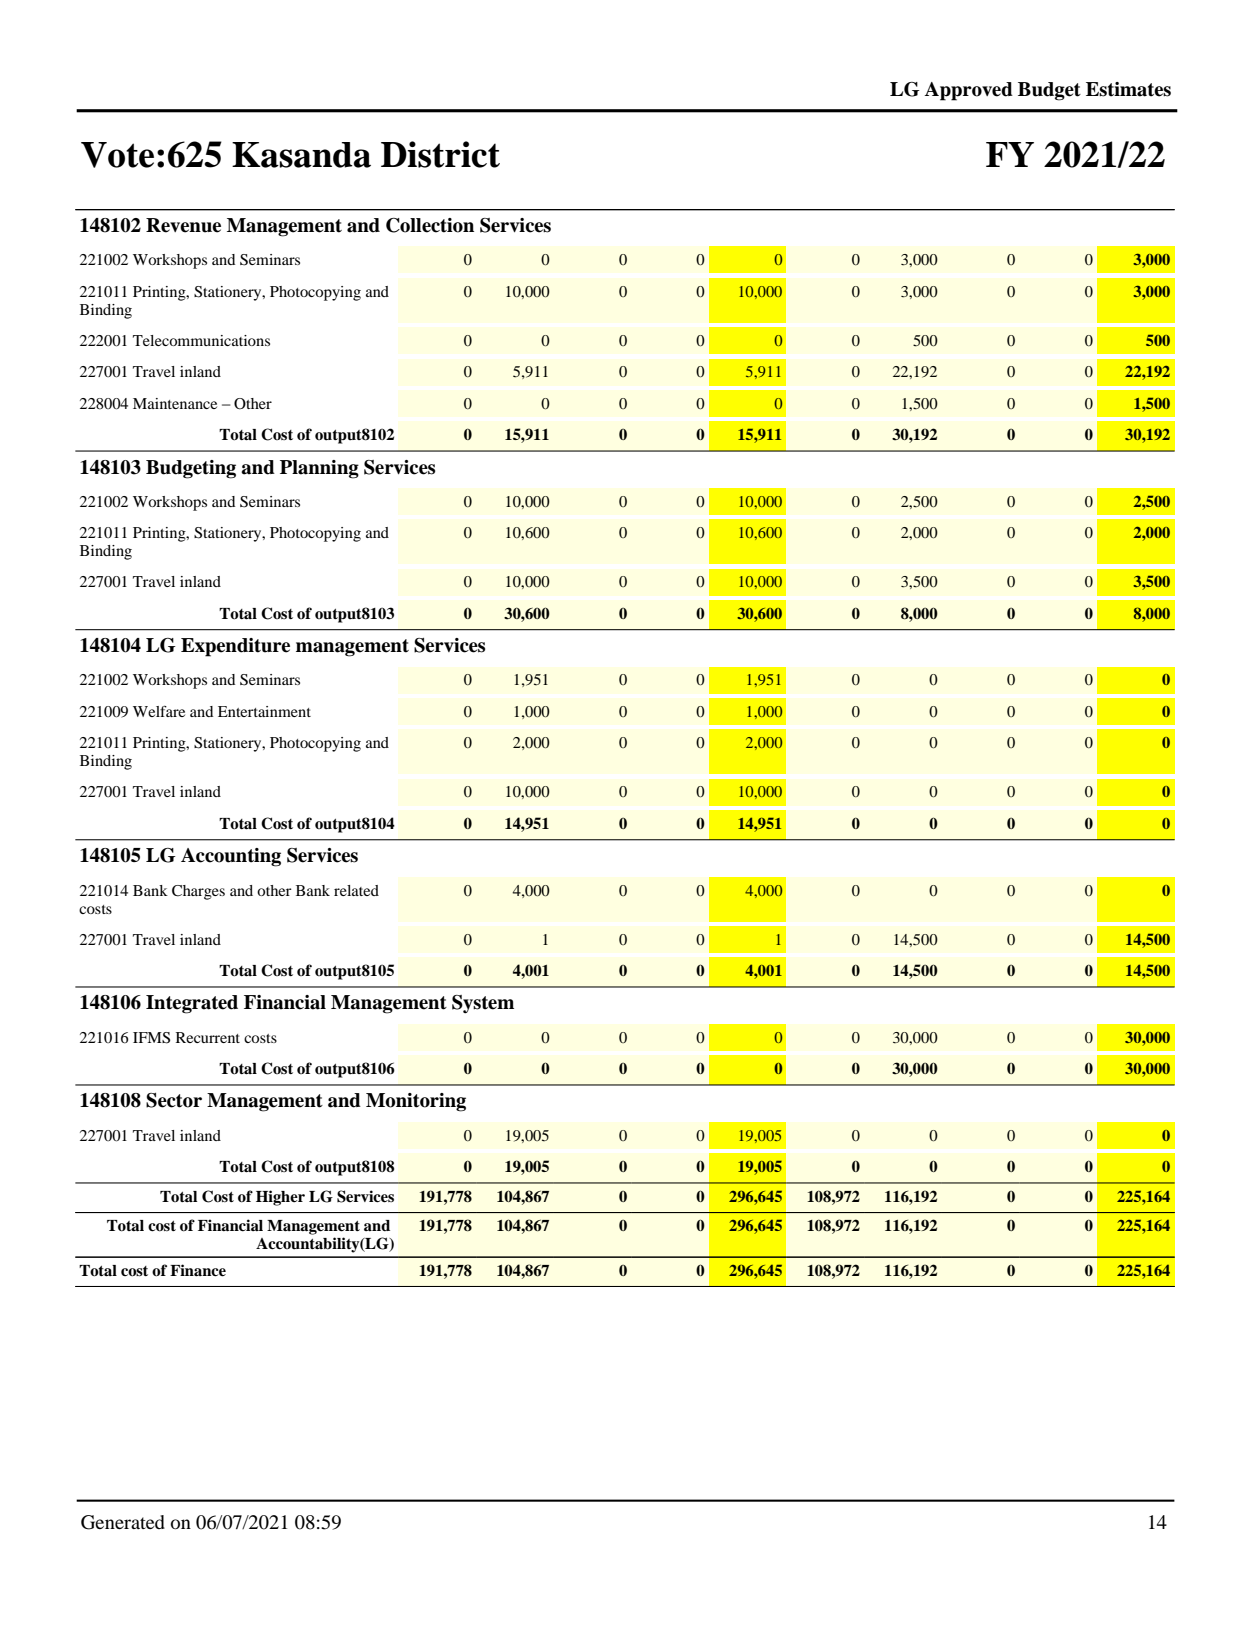 This page has width=1258, height=1627. I want to click on Approved, so click(969, 91).
